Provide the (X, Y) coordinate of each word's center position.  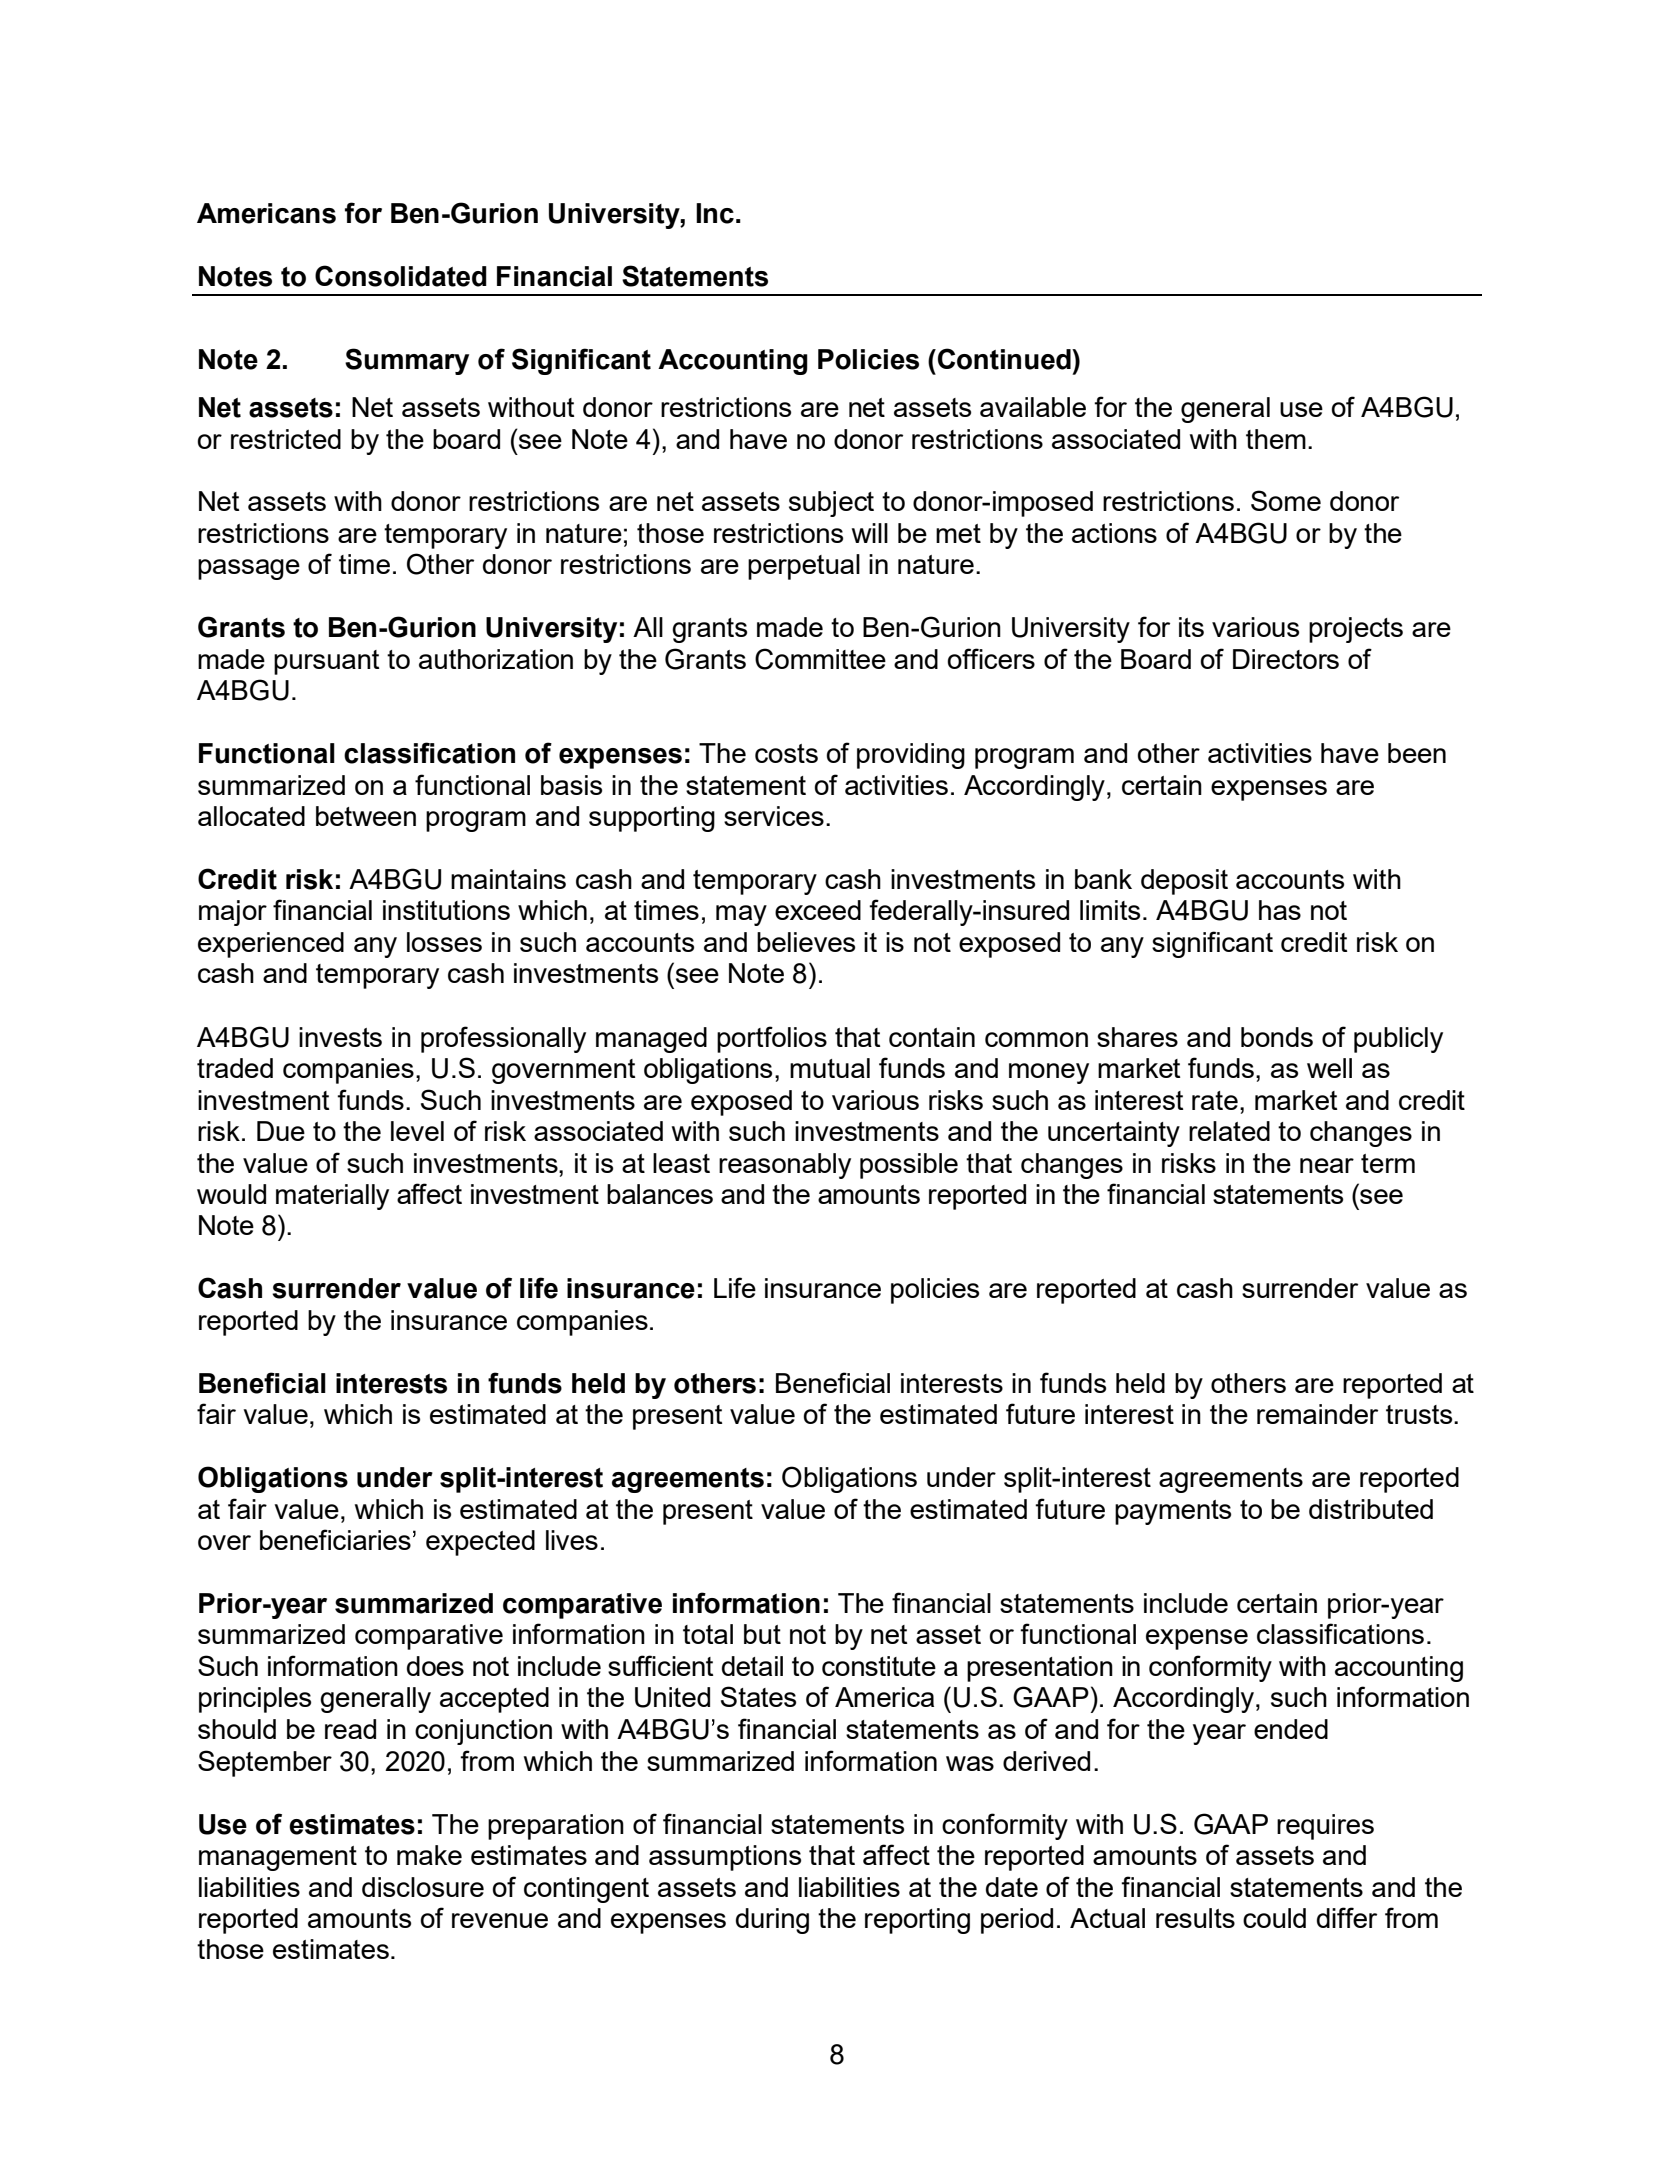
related (1229, 1131)
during (772, 1921)
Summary (407, 361)
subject (831, 504)
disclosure (423, 1887)
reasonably (785, 1166)
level (417, 1131)
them (1276, 439)
